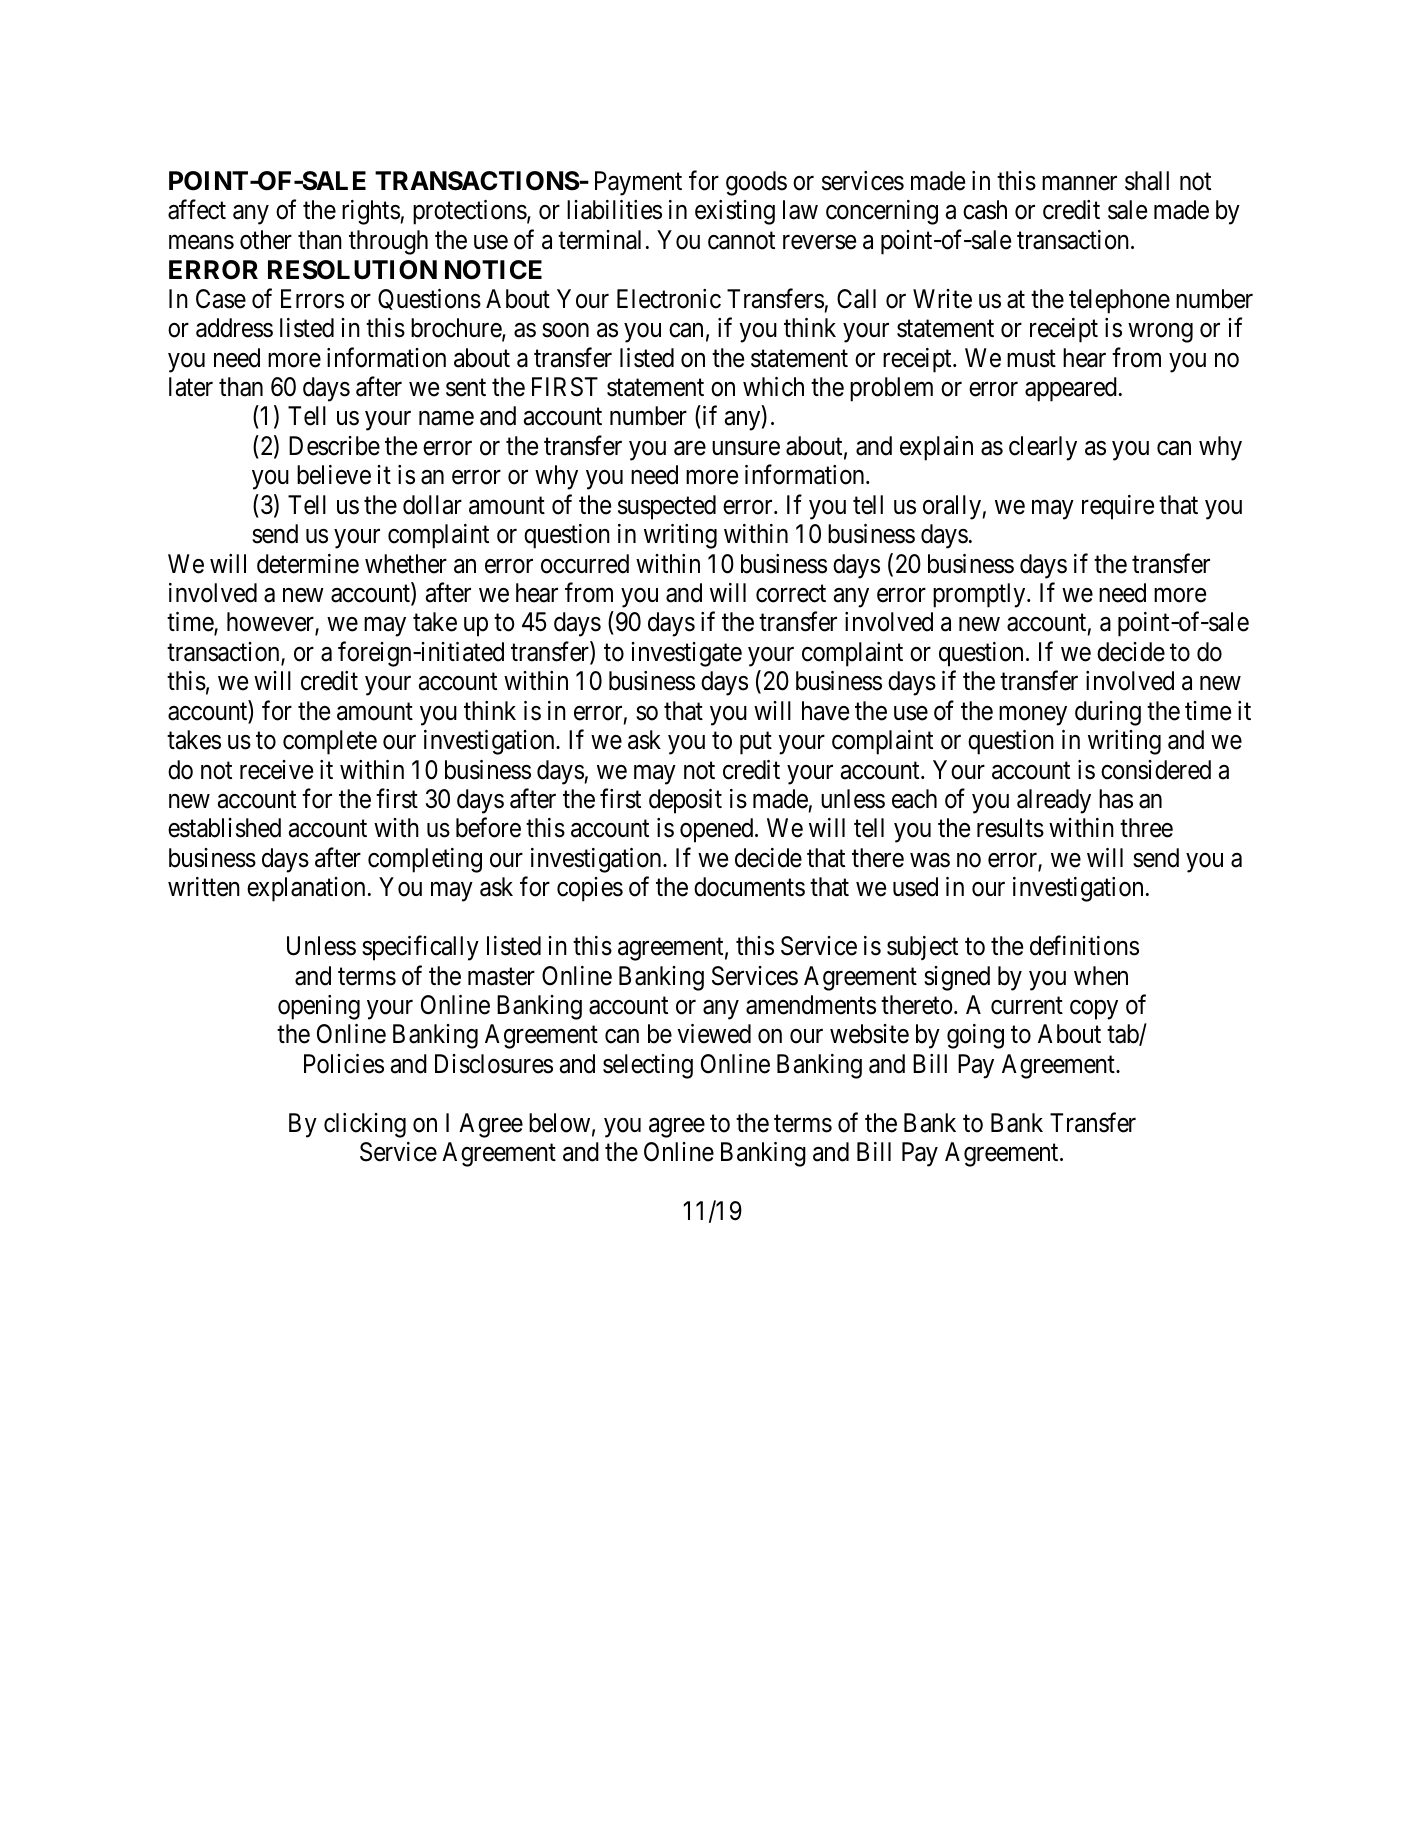 The width and height of the screenshot is (1424, 1842). Describe the element at coordinates (686, 654) in the screenshot. I see `investigate` at that location.
